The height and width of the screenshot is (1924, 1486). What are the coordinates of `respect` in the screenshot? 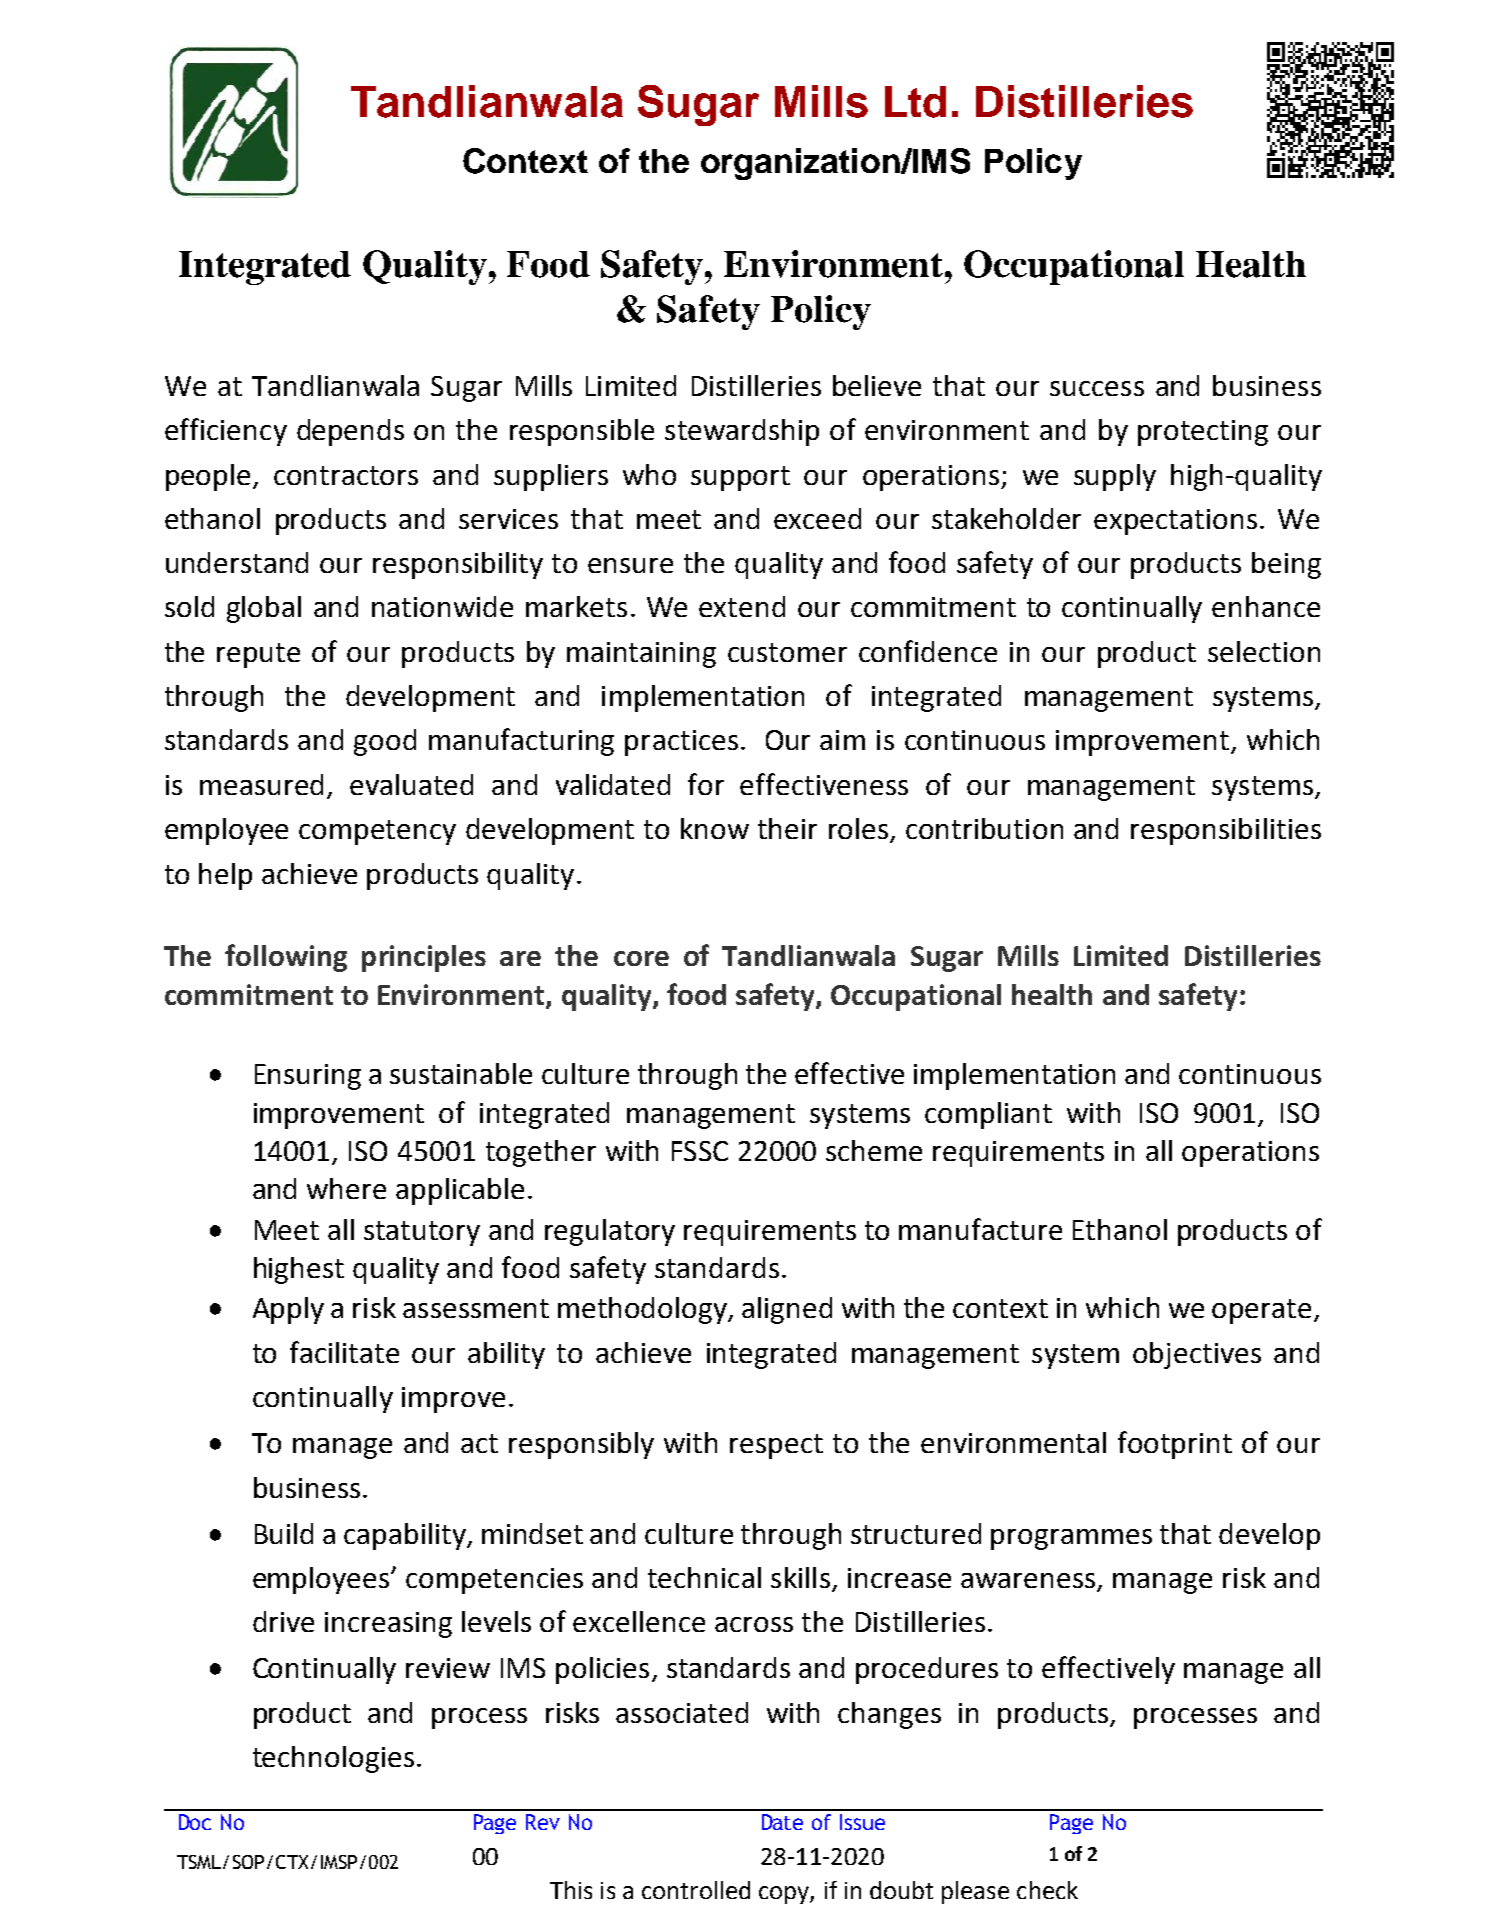 It's located at (776, 1446).
